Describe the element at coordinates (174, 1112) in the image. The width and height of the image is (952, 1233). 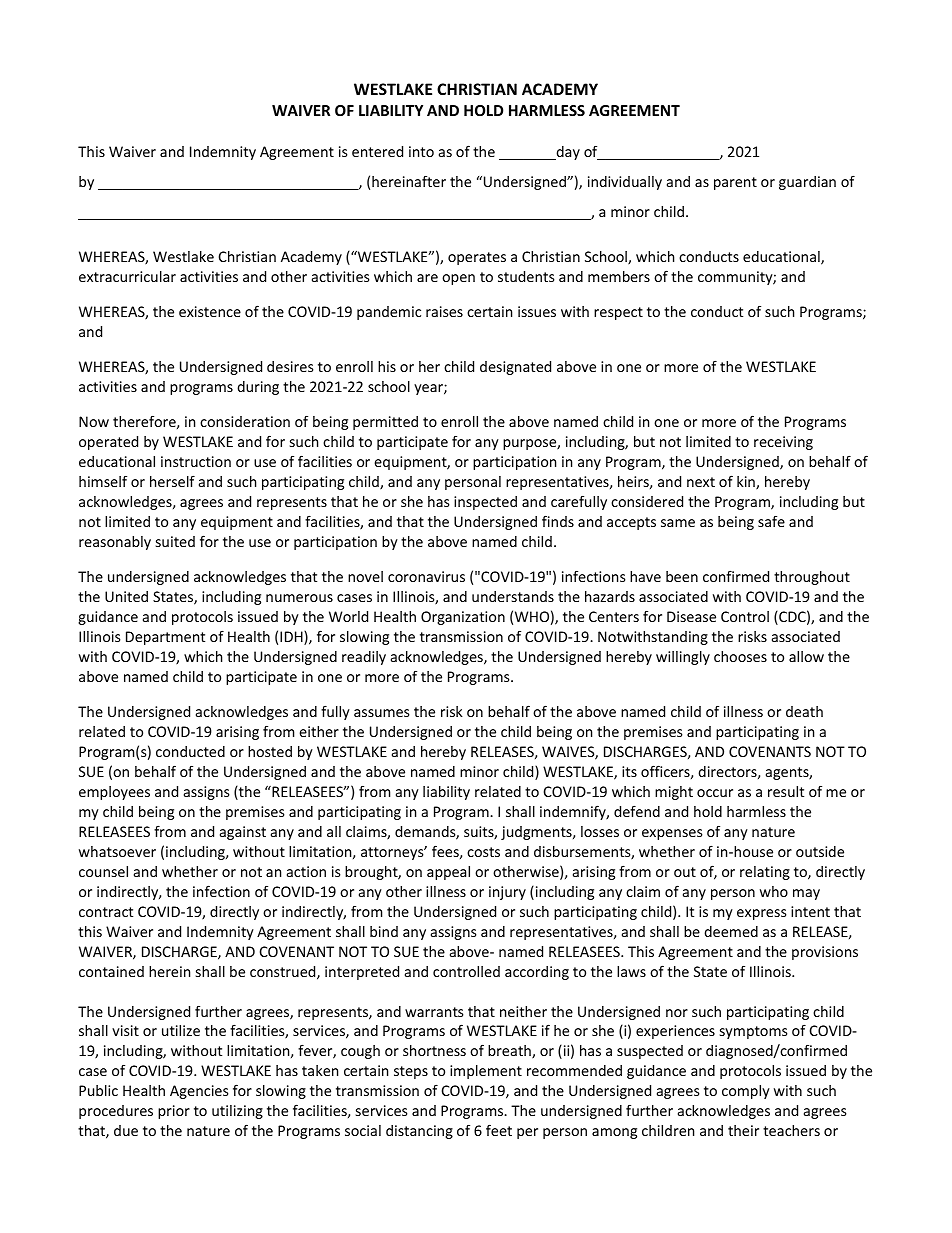
I see `prior` at that location.
